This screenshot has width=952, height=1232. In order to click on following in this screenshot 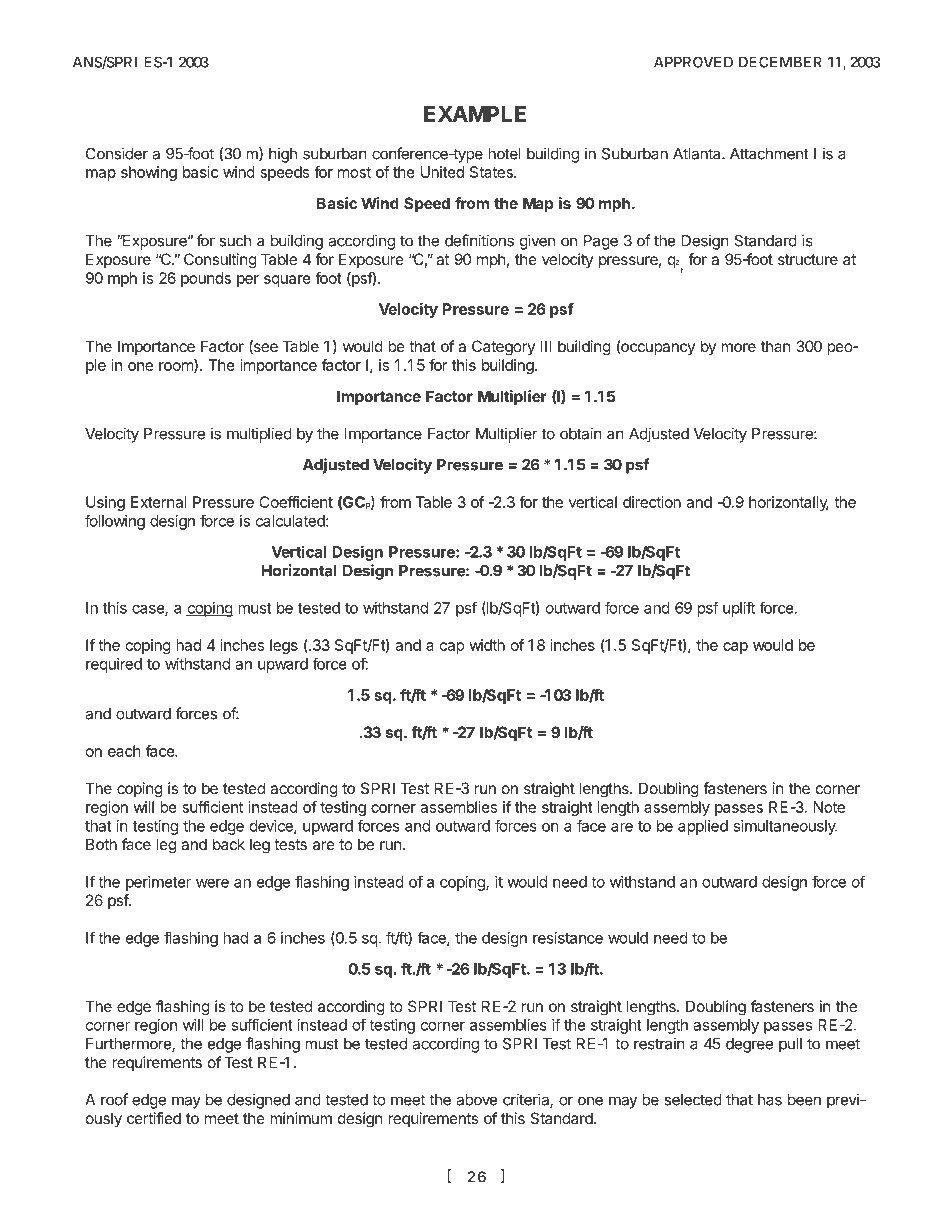, I will do `click(115, 522)`.
